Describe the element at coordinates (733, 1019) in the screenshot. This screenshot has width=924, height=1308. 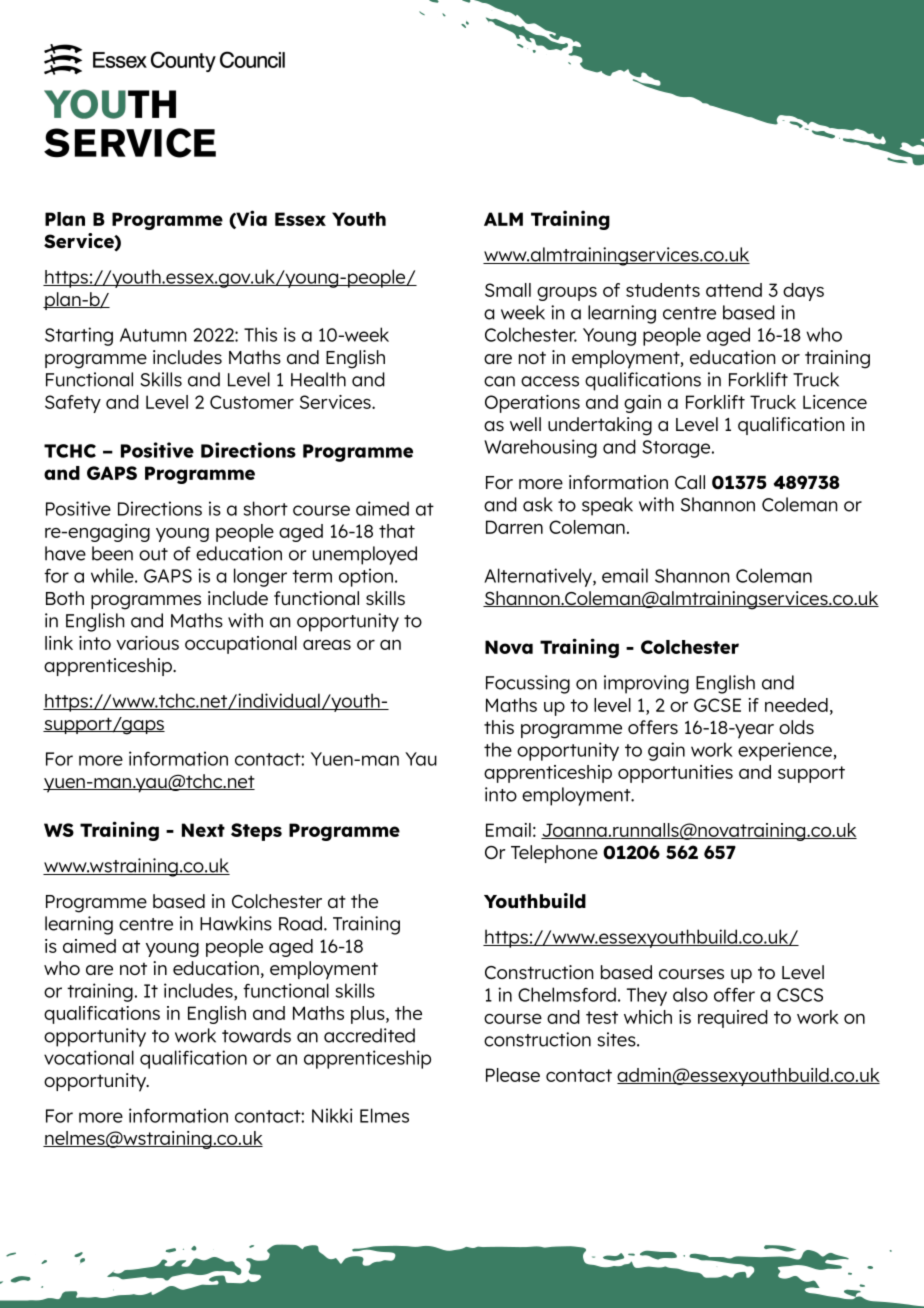
I see `required` at that location.
